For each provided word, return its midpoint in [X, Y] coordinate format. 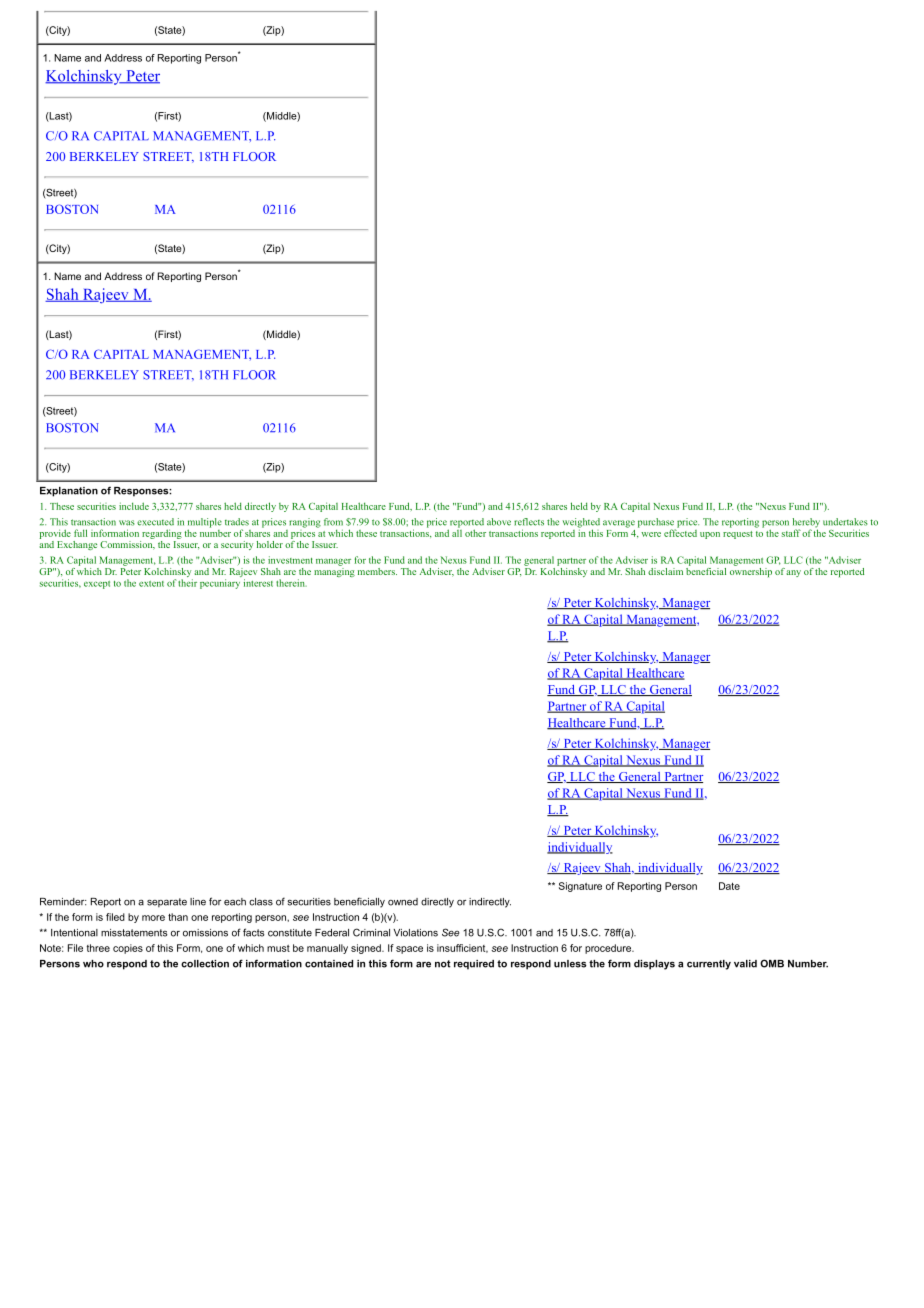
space [409, 950]
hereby [806, 524]
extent [151, 584]
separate [167, 902]
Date [729, 886]
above [499, 522]
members [377, 571]
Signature [580, 887]
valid [745, 964]
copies [128, 949]
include [134, 506]
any [793, 573]
